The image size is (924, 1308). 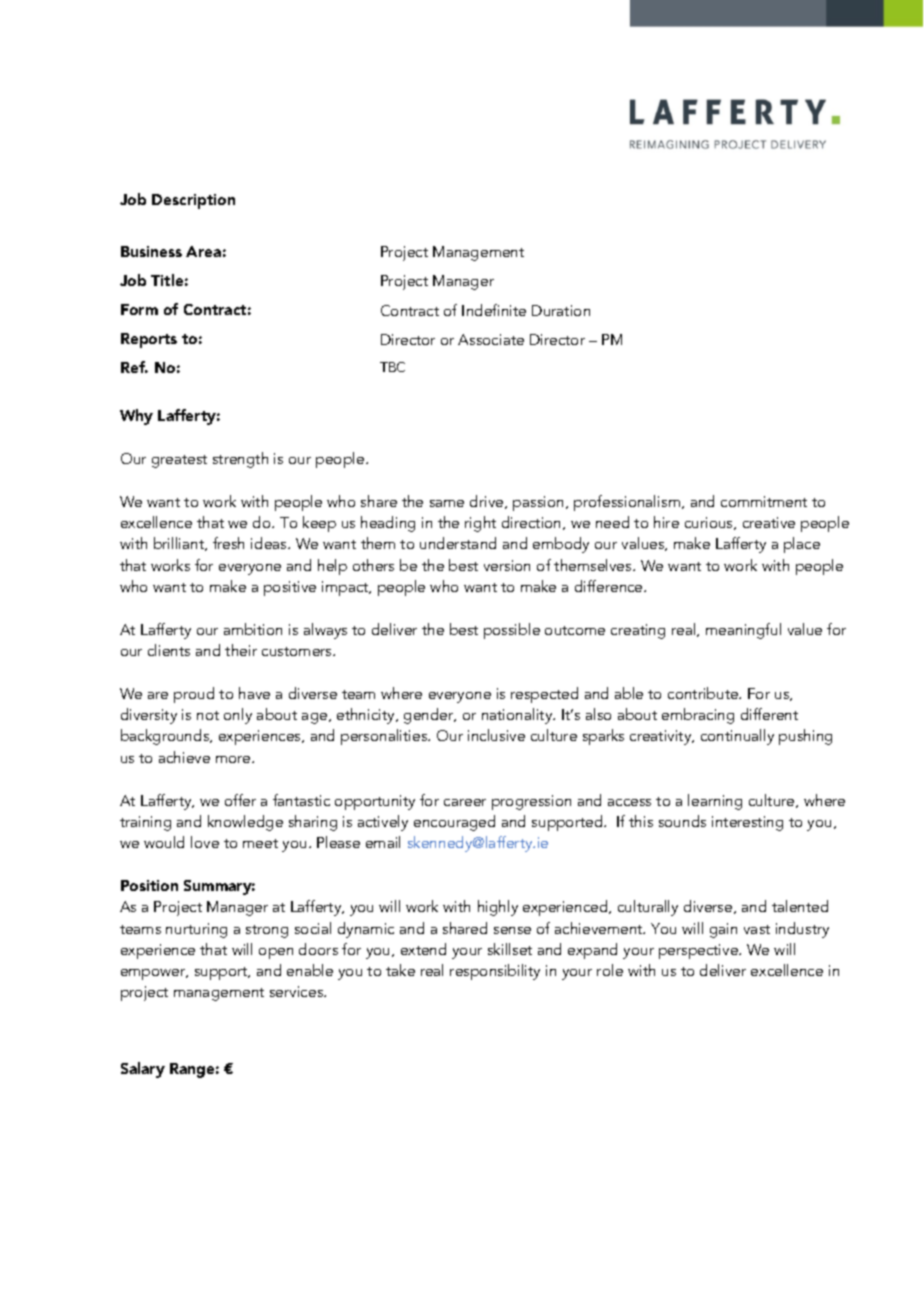 I want to click on Duration, so click(x=561, y=310).
